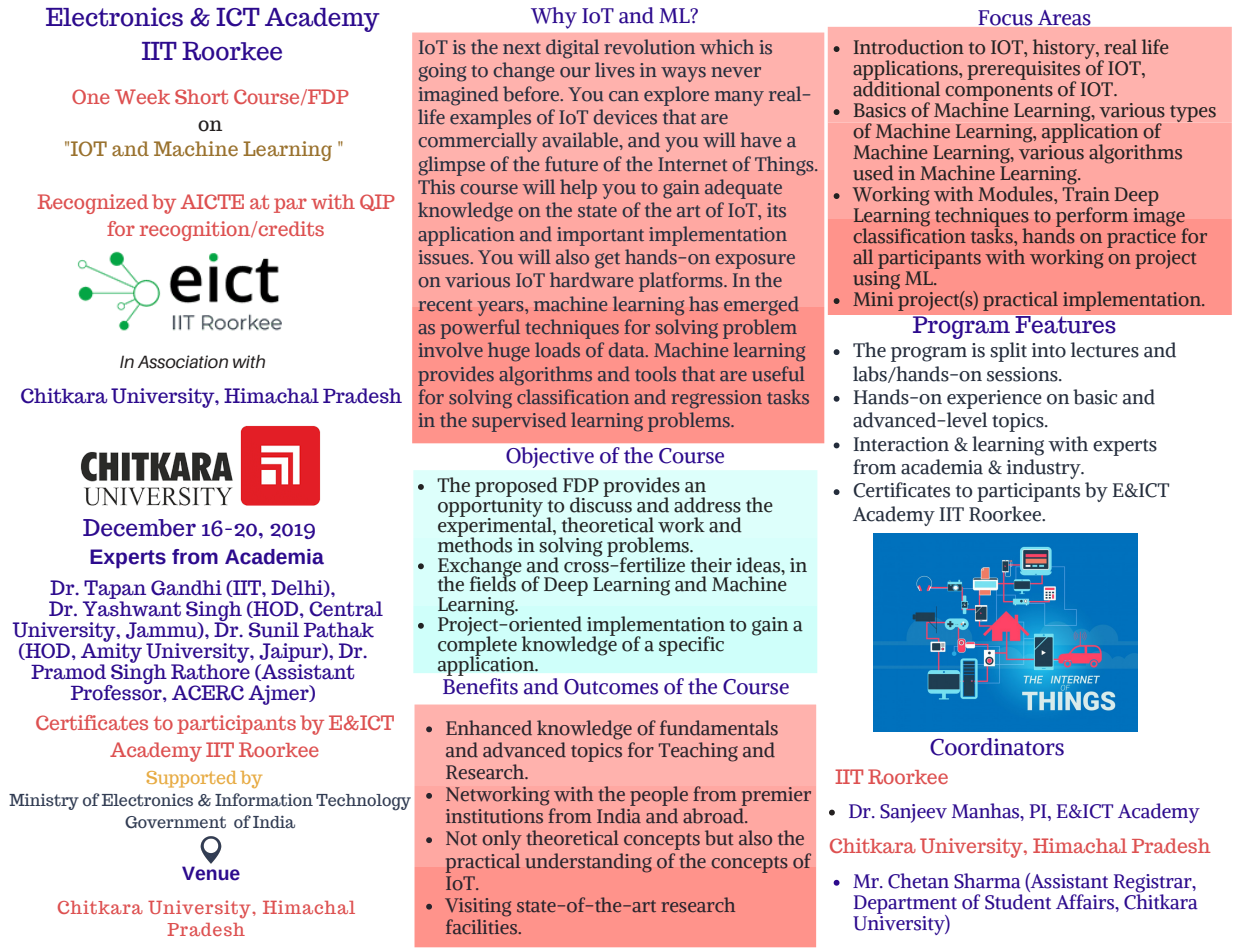  Describe the element at coordinates (1064, 18) in the document. I see `Areas` at that location.
